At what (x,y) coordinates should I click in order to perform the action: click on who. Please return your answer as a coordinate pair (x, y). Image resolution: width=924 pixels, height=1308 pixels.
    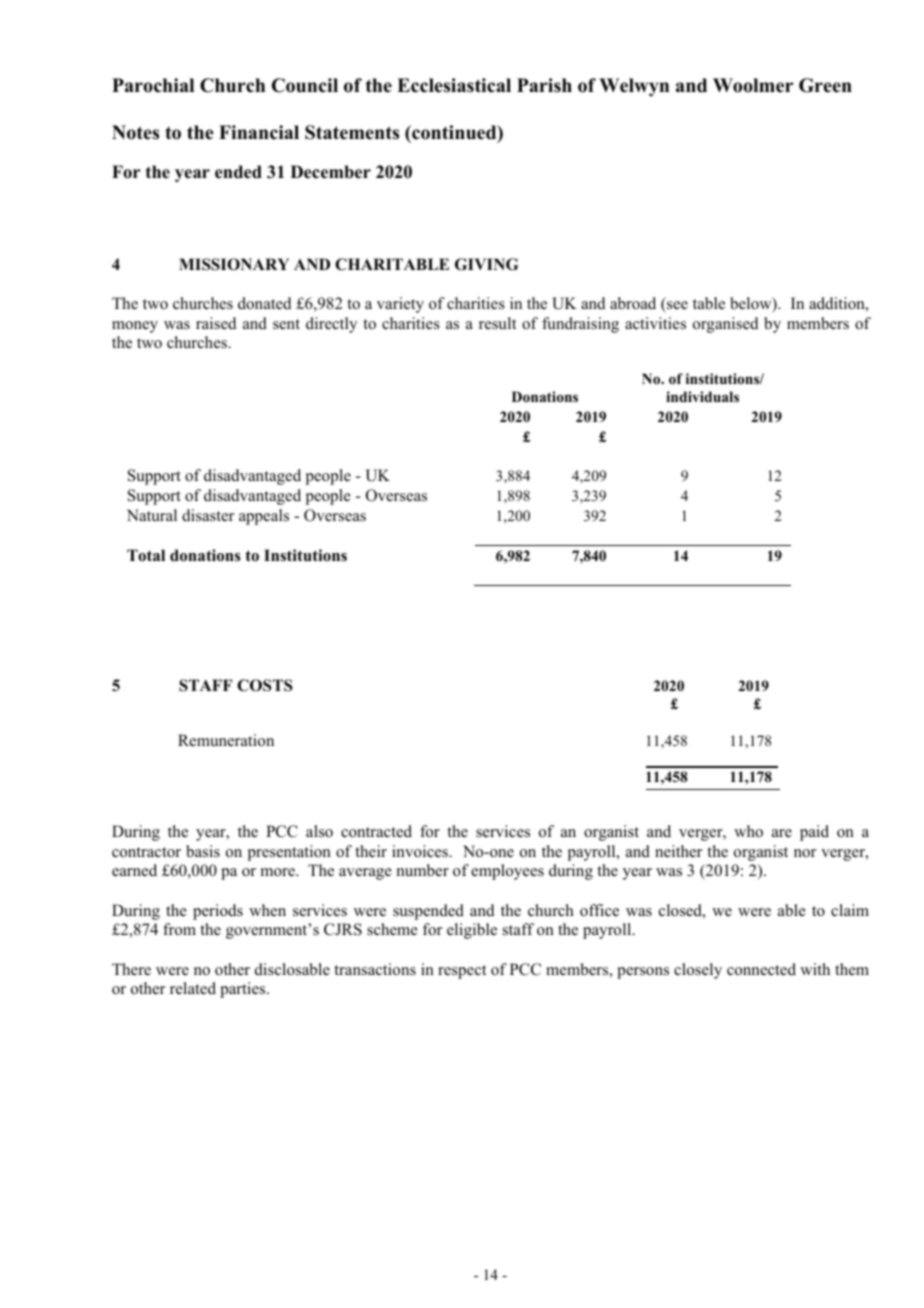
    Looking at the image, I should click on (748, 831).
